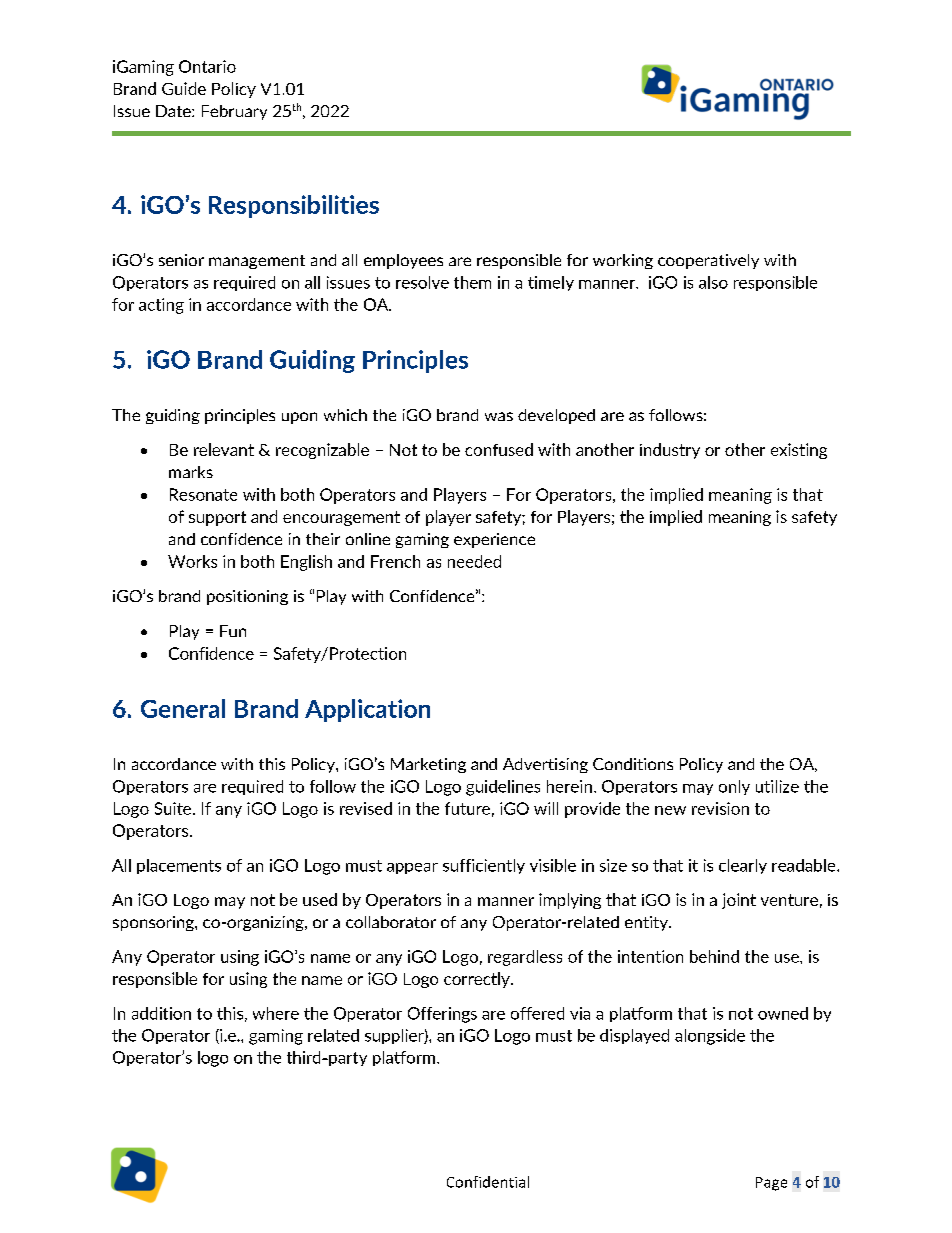  Describe the element at coordinates (403, 261) in the page. I see `employees` at that location.
